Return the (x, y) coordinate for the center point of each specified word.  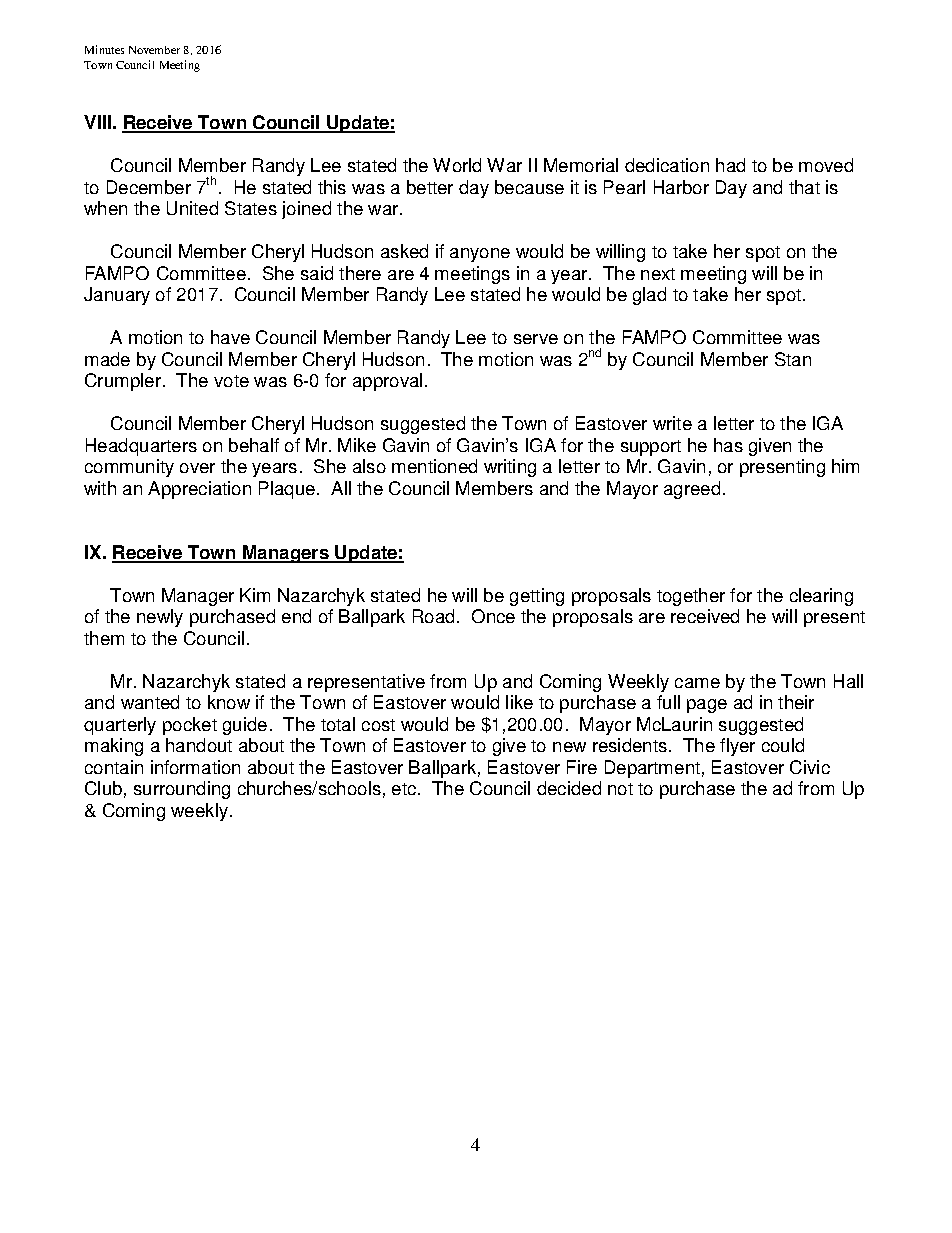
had (730, 165)
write (672, 423)
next (658, 274)
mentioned (434, 466)
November (154, 50)
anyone (480, 255)
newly (160, 618)
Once (493, 616)
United (192, 208)
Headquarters (141, 447)
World (457, 165)
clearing (821, 597)
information (195, 767)
